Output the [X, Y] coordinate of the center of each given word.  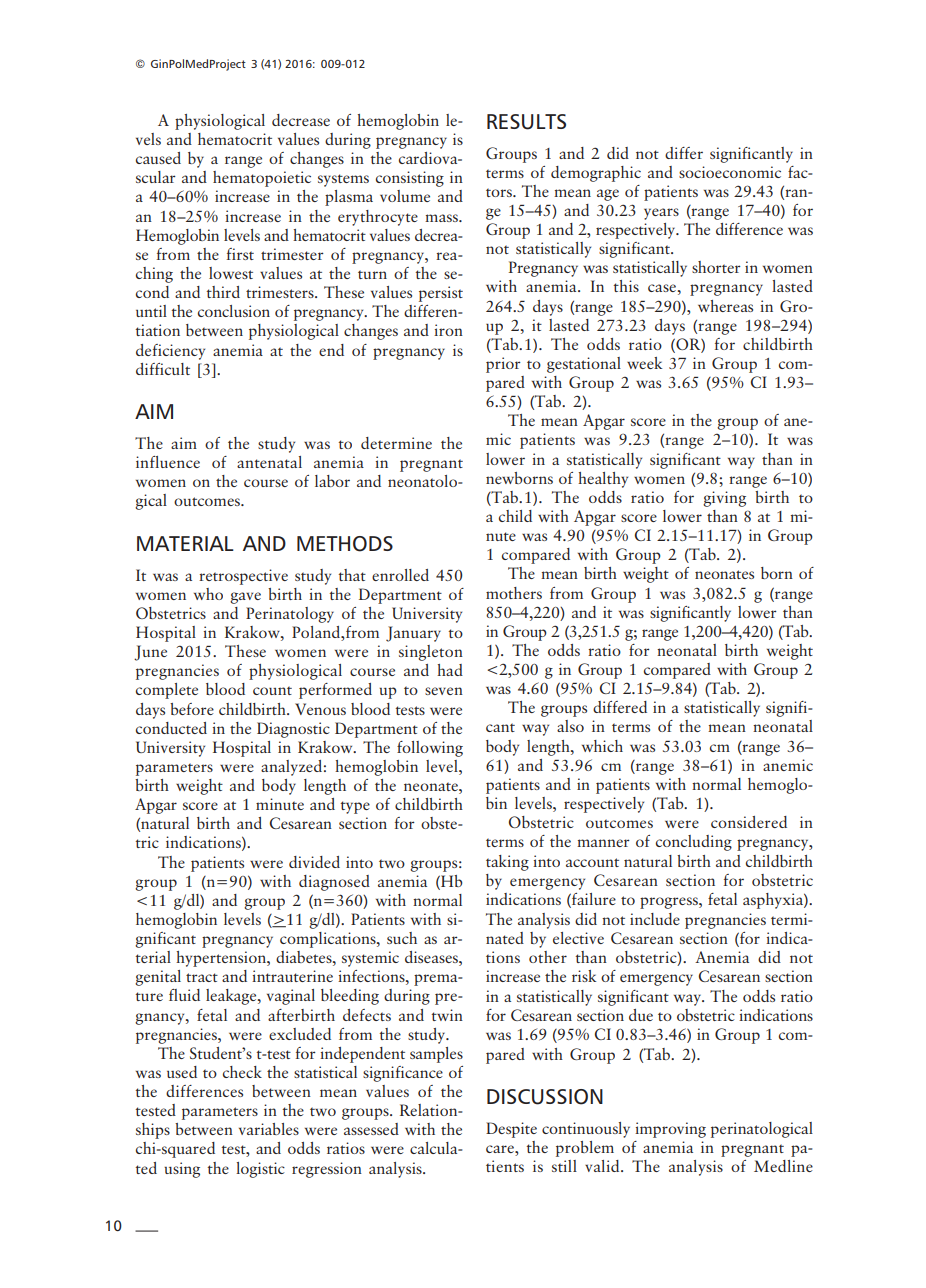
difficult [163, 369]
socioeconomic [730, 172]
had [450, 670]
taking [507, 863]
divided [314, 862]
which [602, 746]
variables [269, 1129]
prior [503, 365]
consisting [410, 179]
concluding [694, 843]
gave [245, 598]
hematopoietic [262, 179]
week [644, 363]
